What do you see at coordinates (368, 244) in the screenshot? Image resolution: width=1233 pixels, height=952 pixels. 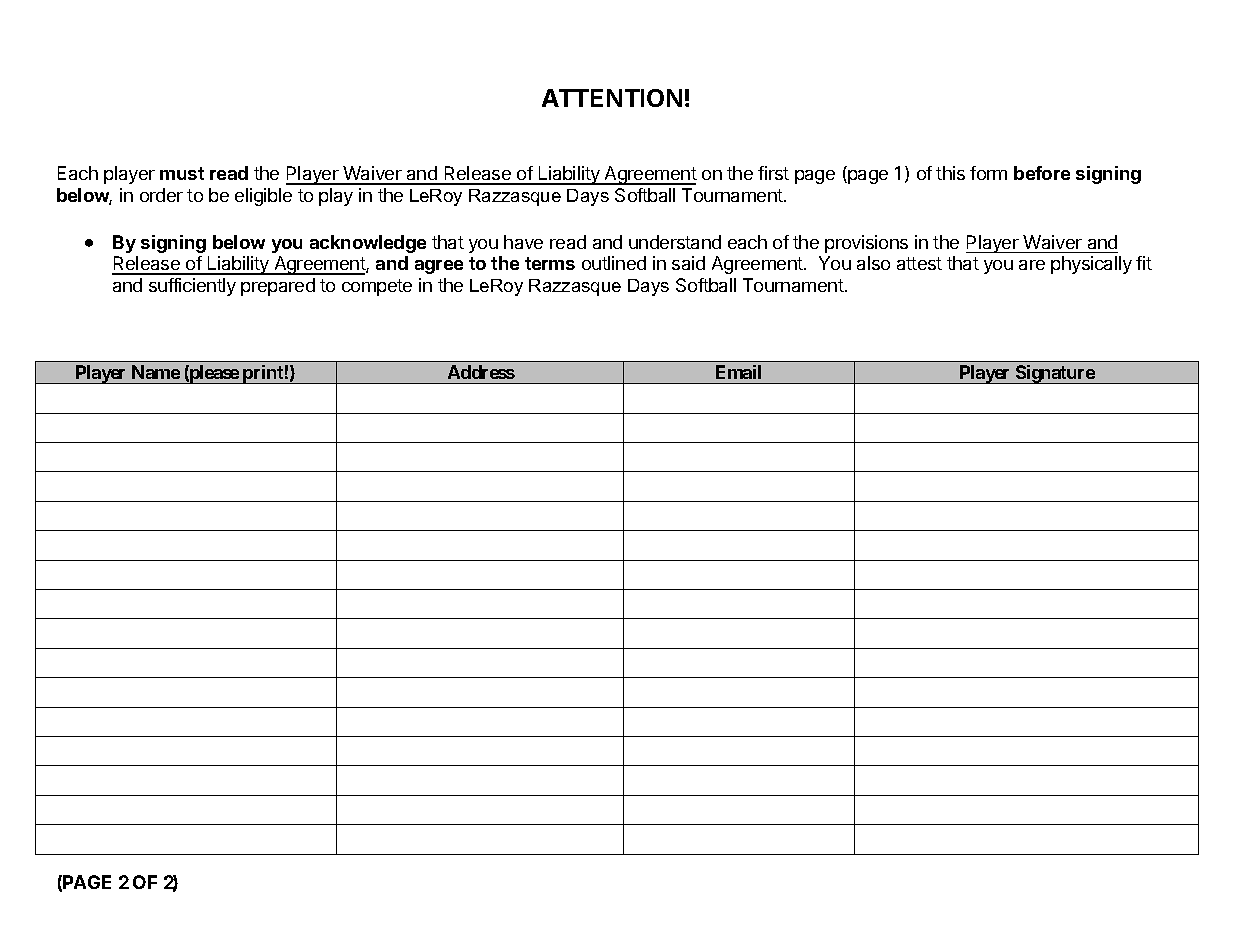 I see `acknowledge` at bounding box center [368, 244].
